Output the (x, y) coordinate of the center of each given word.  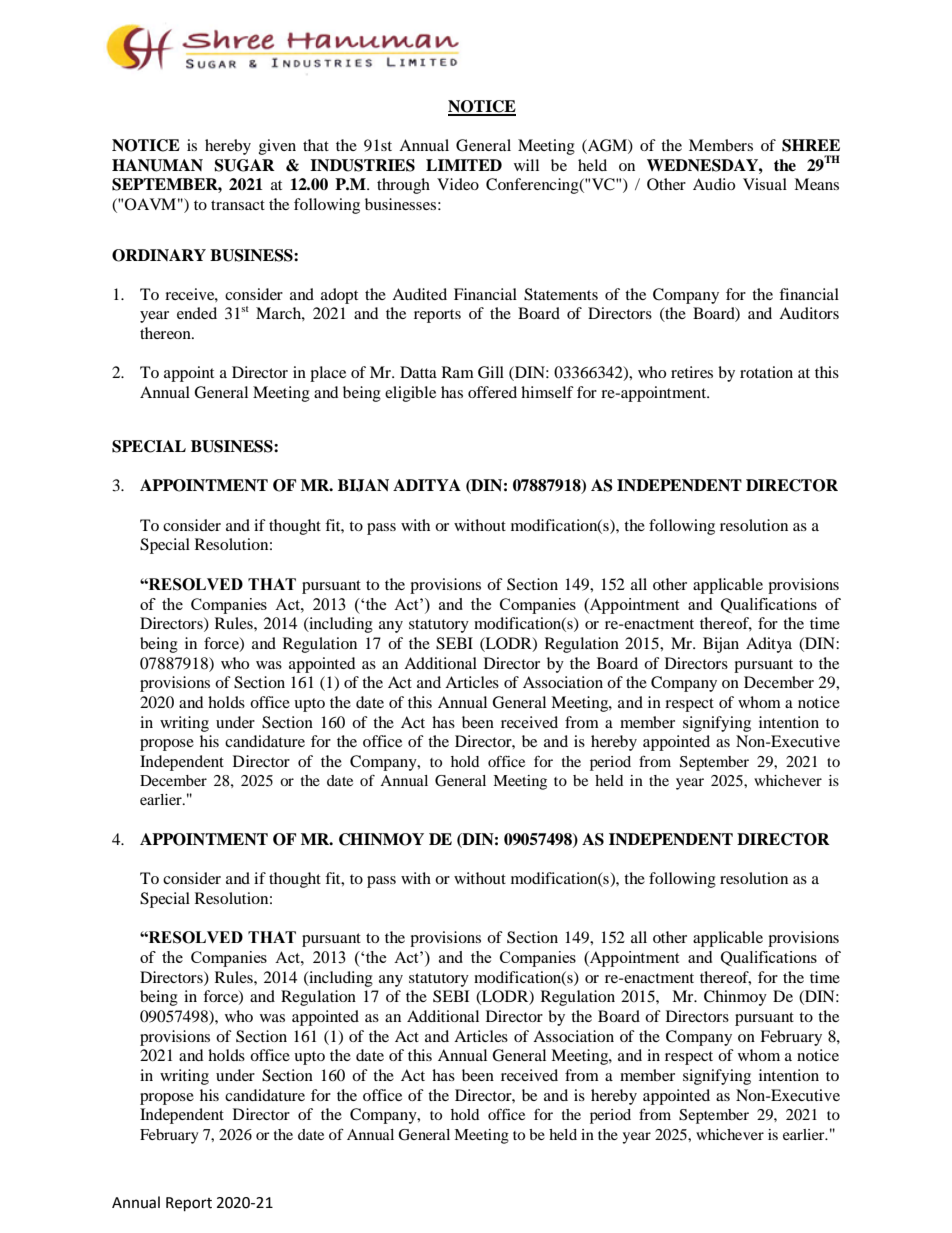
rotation (766, 372)
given (277, 147)
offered (492, 392)
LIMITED (464, 165)
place (328, 374)
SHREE (811, 145)
